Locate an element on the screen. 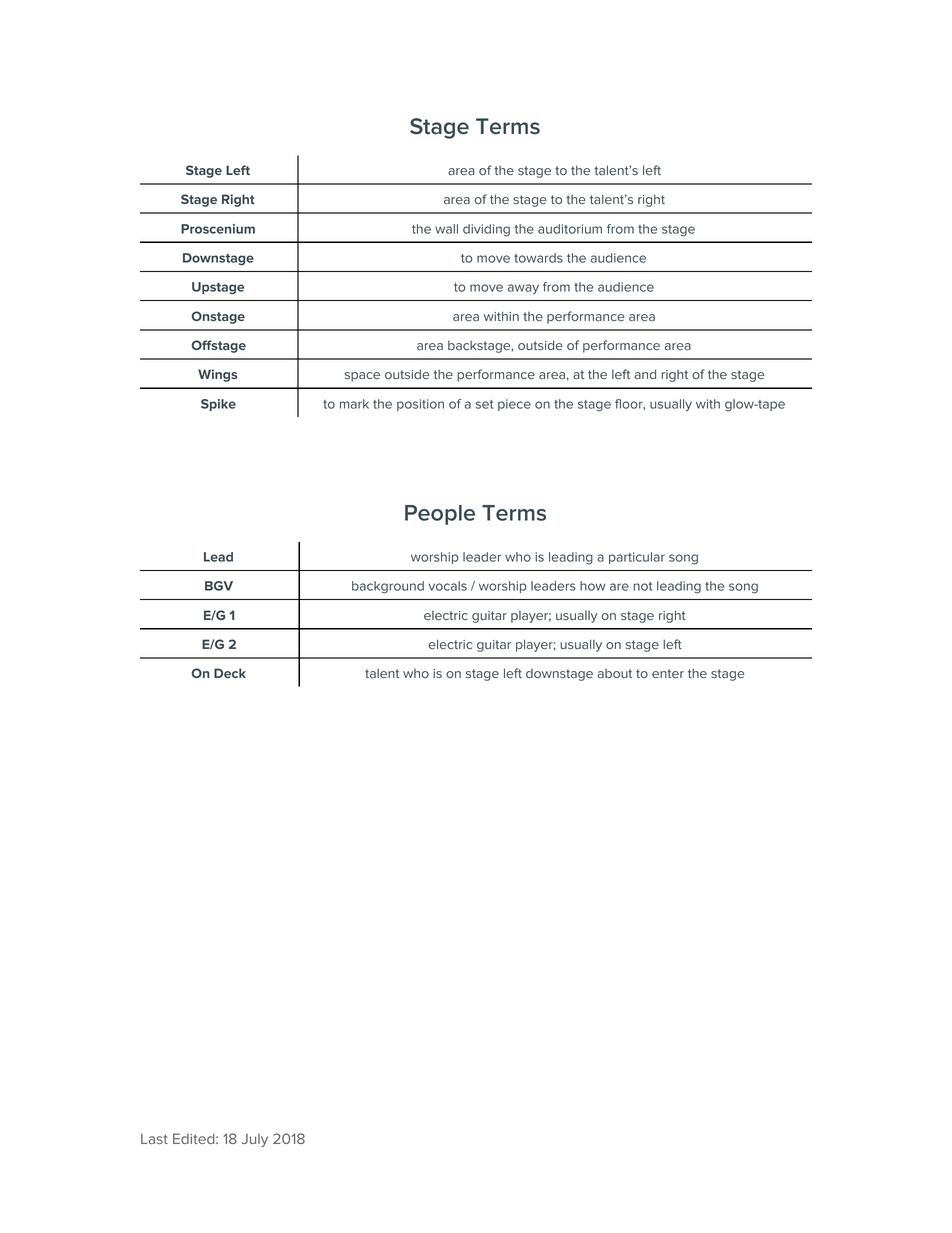 The height and width of the screenshot is (1233, 952). how is located at coordinates (593, 586).
